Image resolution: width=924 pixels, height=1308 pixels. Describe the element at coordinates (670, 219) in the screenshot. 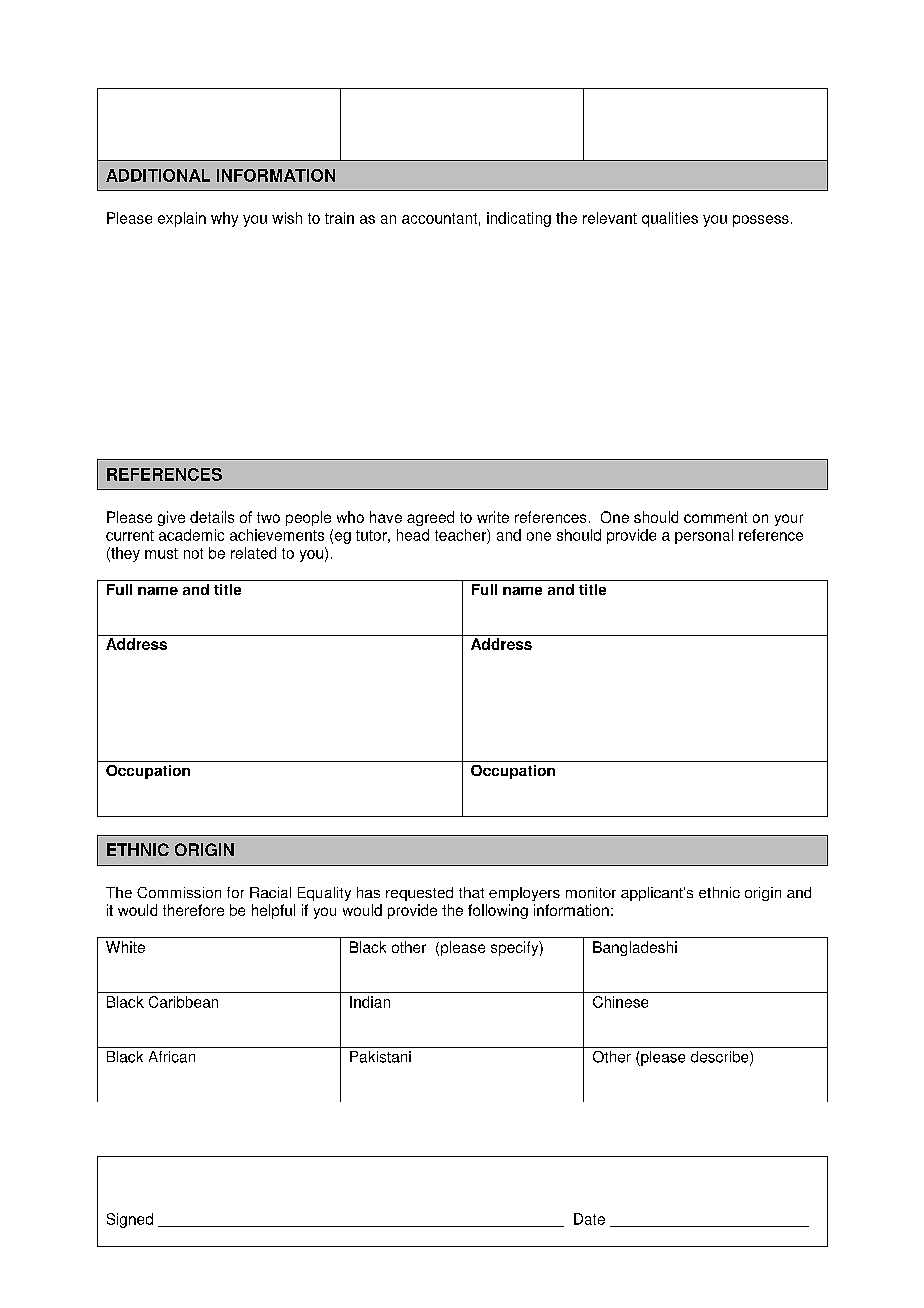

I see `qualities` at that location.
